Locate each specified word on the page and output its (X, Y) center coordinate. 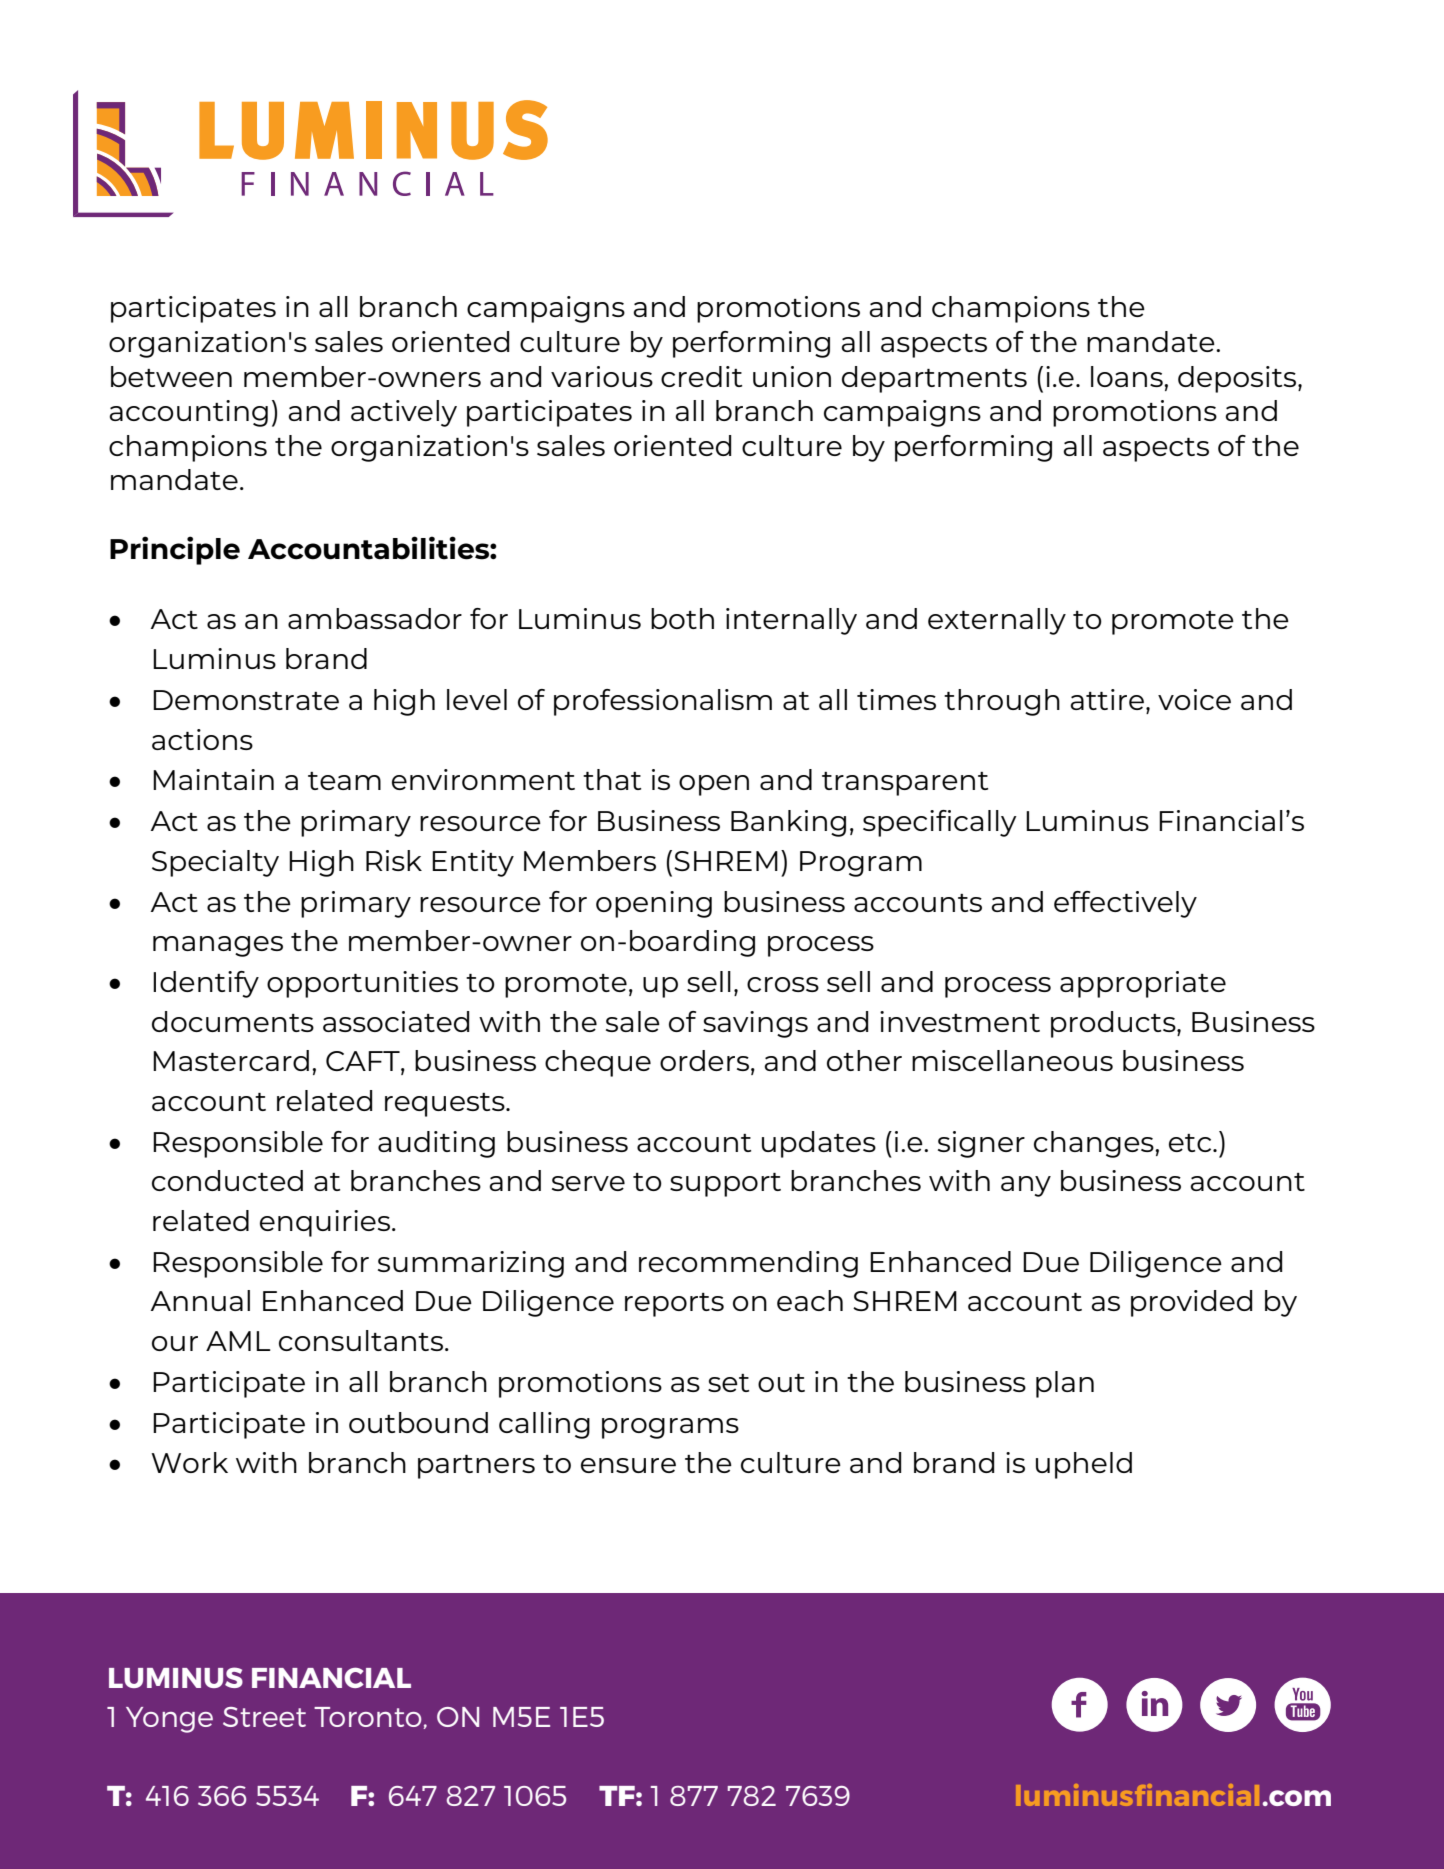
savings (755, 1024)
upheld (1084, 1465)
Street (264, 1717)
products (1114, 1024)
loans (1128, 376)
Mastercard (231, 1060)
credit (701, 376)
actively (404, 413)
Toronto (368, 1717)
